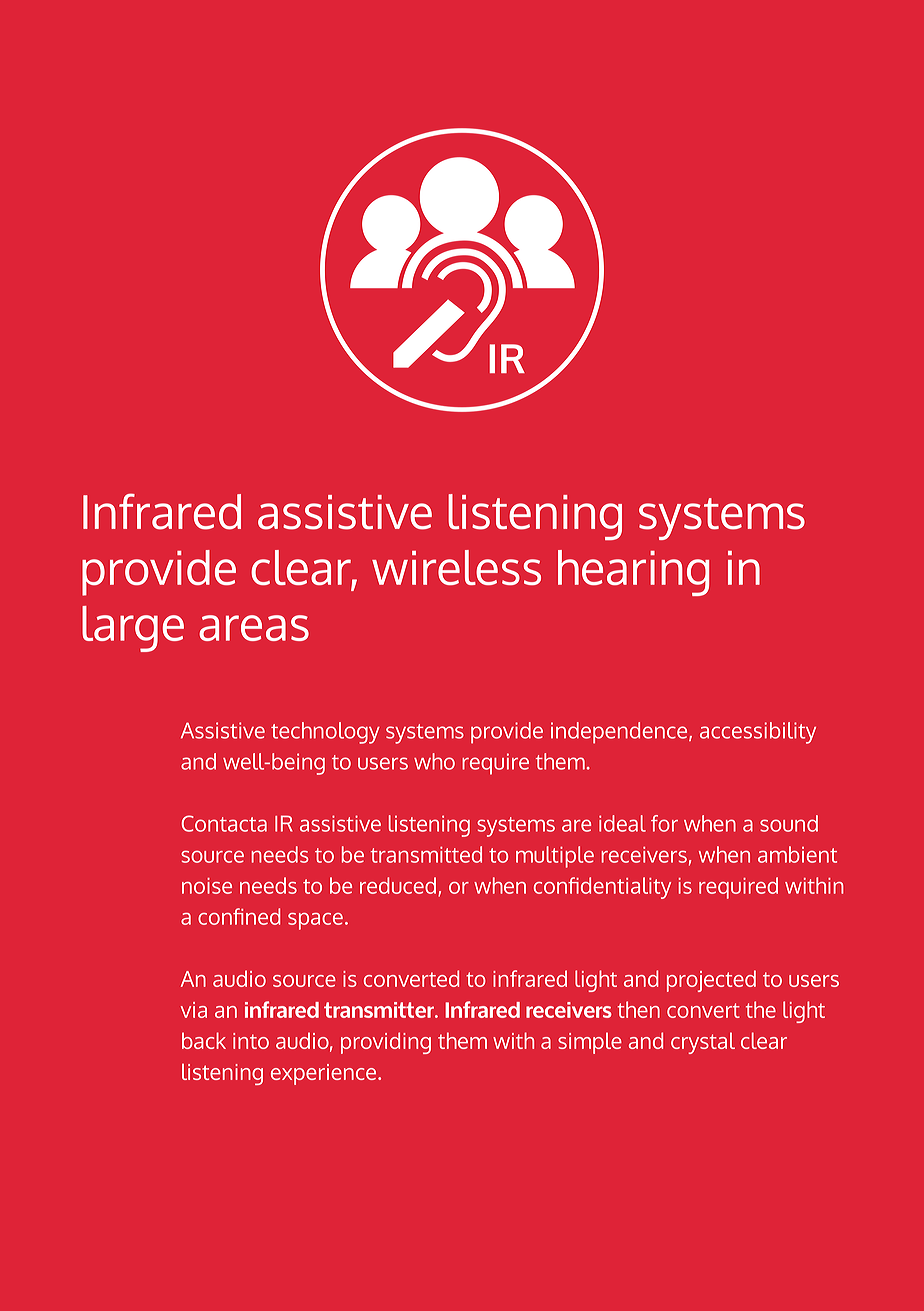 The height and width of the image is (1311, 924). Describe the element at coordinates (204, 1040) in the image. I see `back` at that location.
